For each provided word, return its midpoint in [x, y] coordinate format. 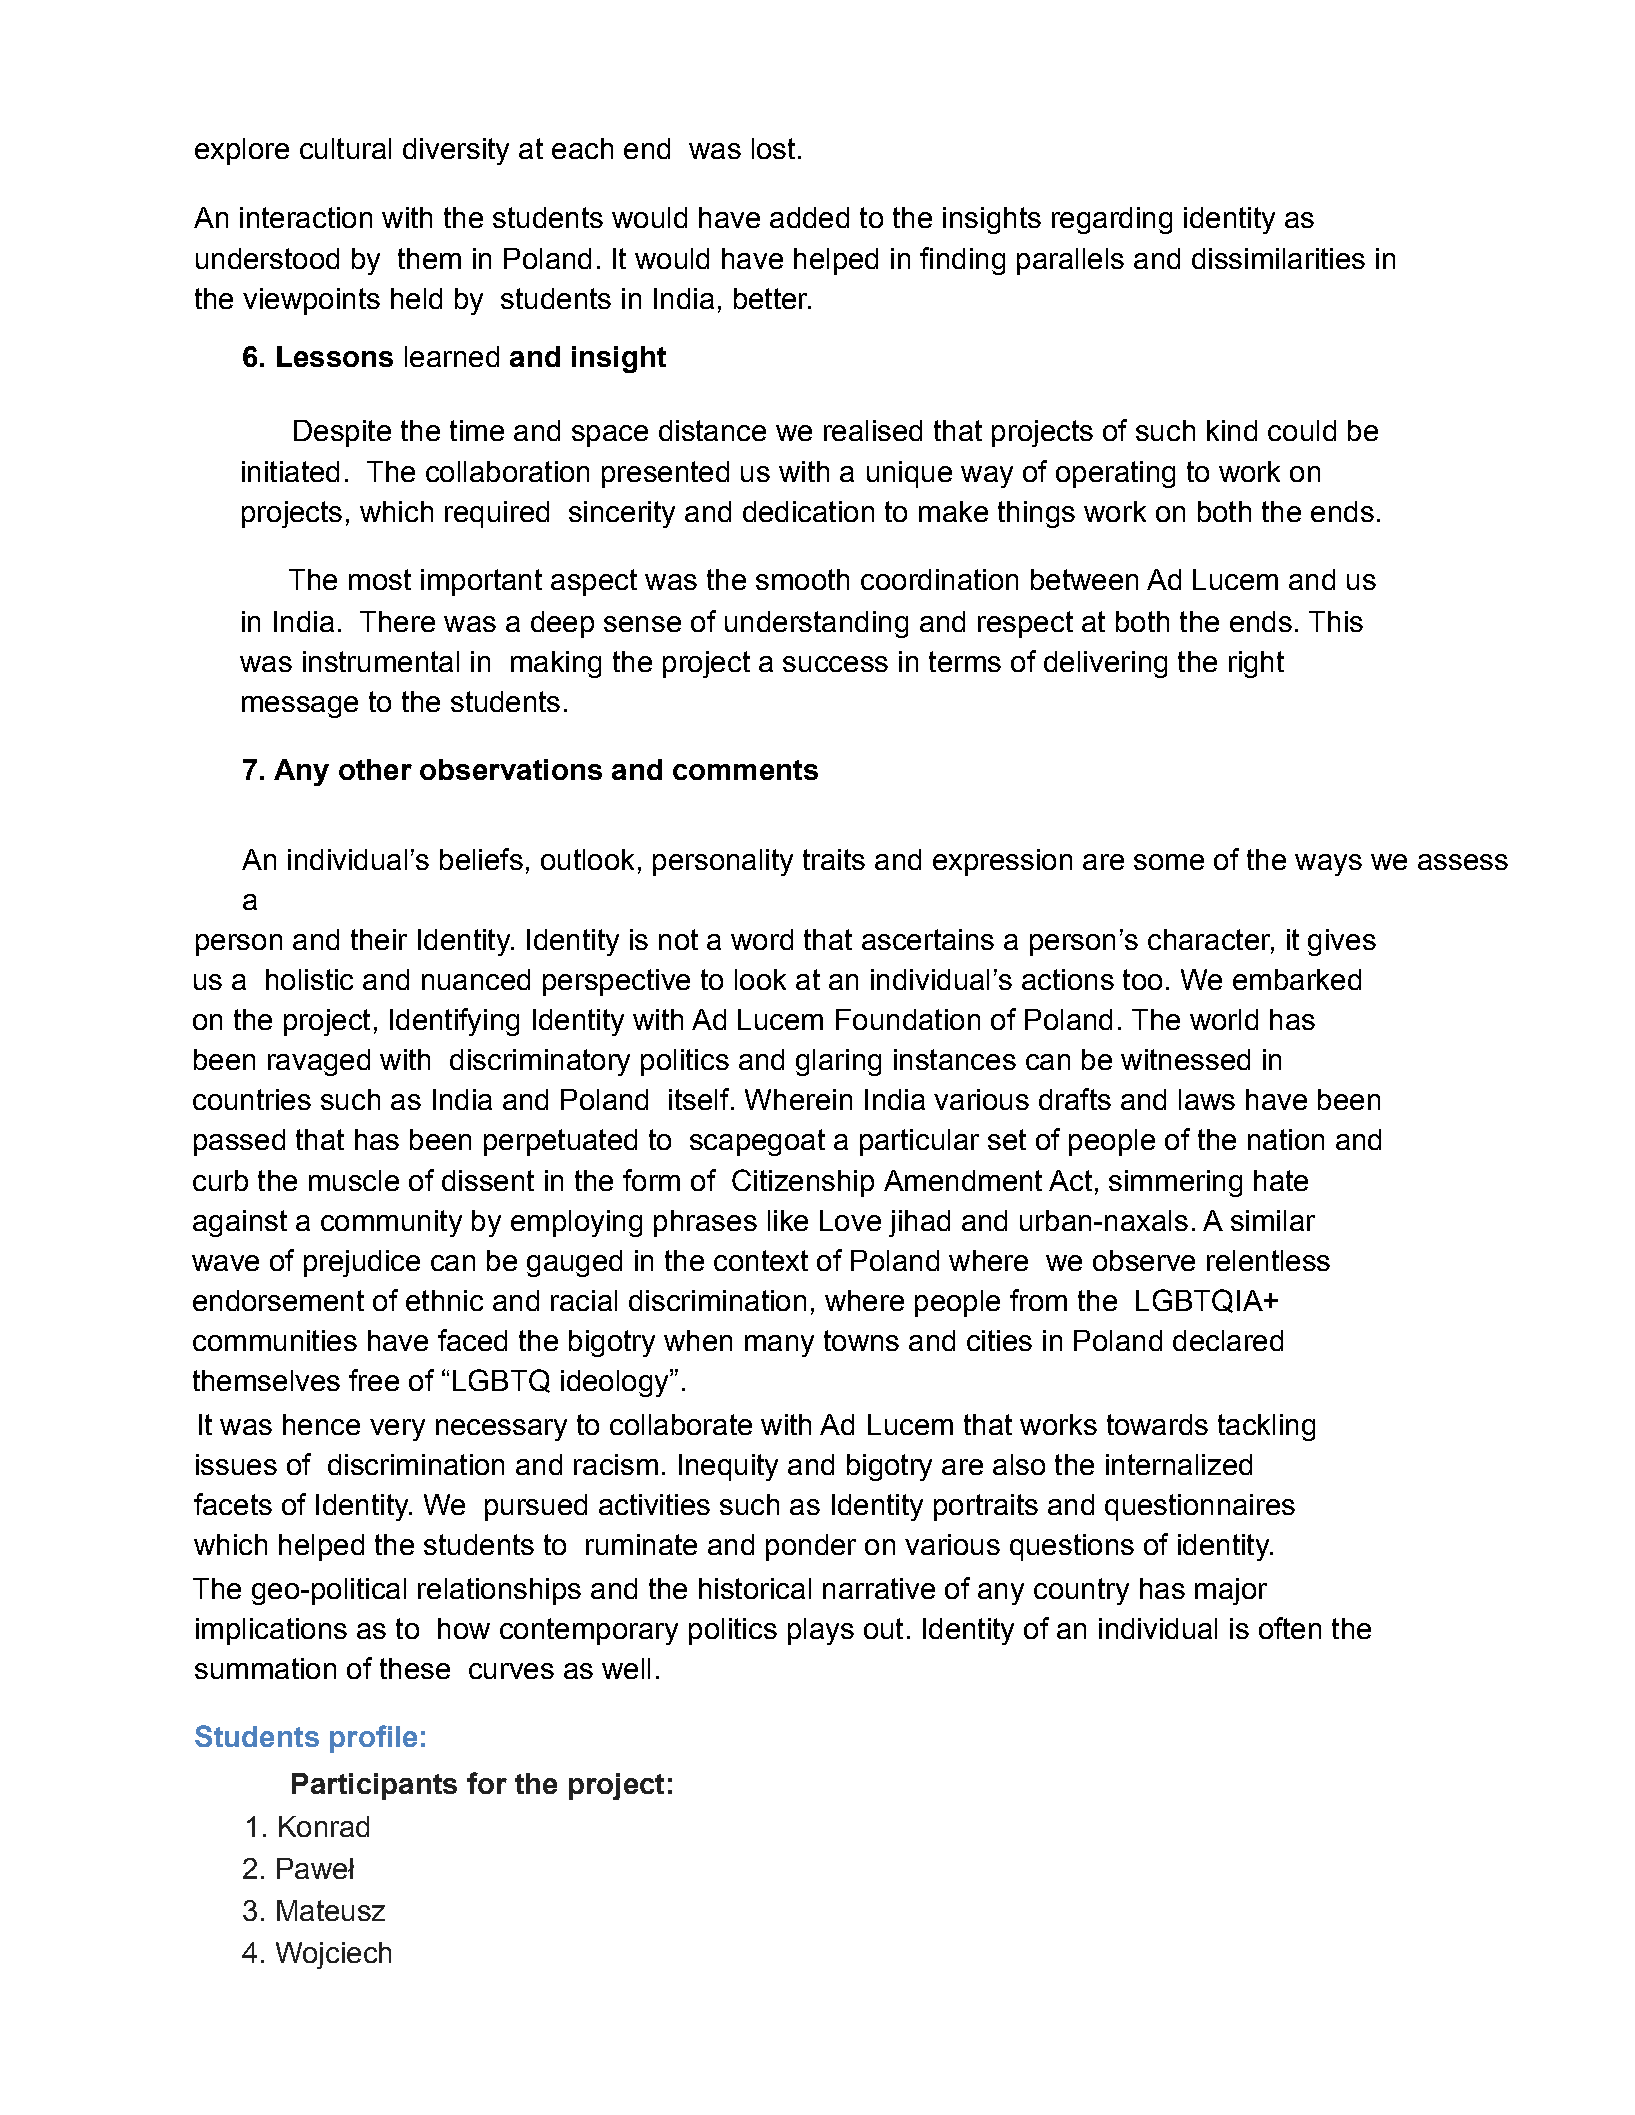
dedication [808, 511]
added [809, 217]
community [391, 1223]
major [1231, 1591]
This [1336, 621]
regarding [1112, 220]
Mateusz [331, 1910]
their [379, 939]
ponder [811, 1547]
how [464, 1628]
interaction [306, 217]
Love [850, 1220]
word [762, 939]
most [380, 579]
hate [1281, 1180]
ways [1328, 865]
